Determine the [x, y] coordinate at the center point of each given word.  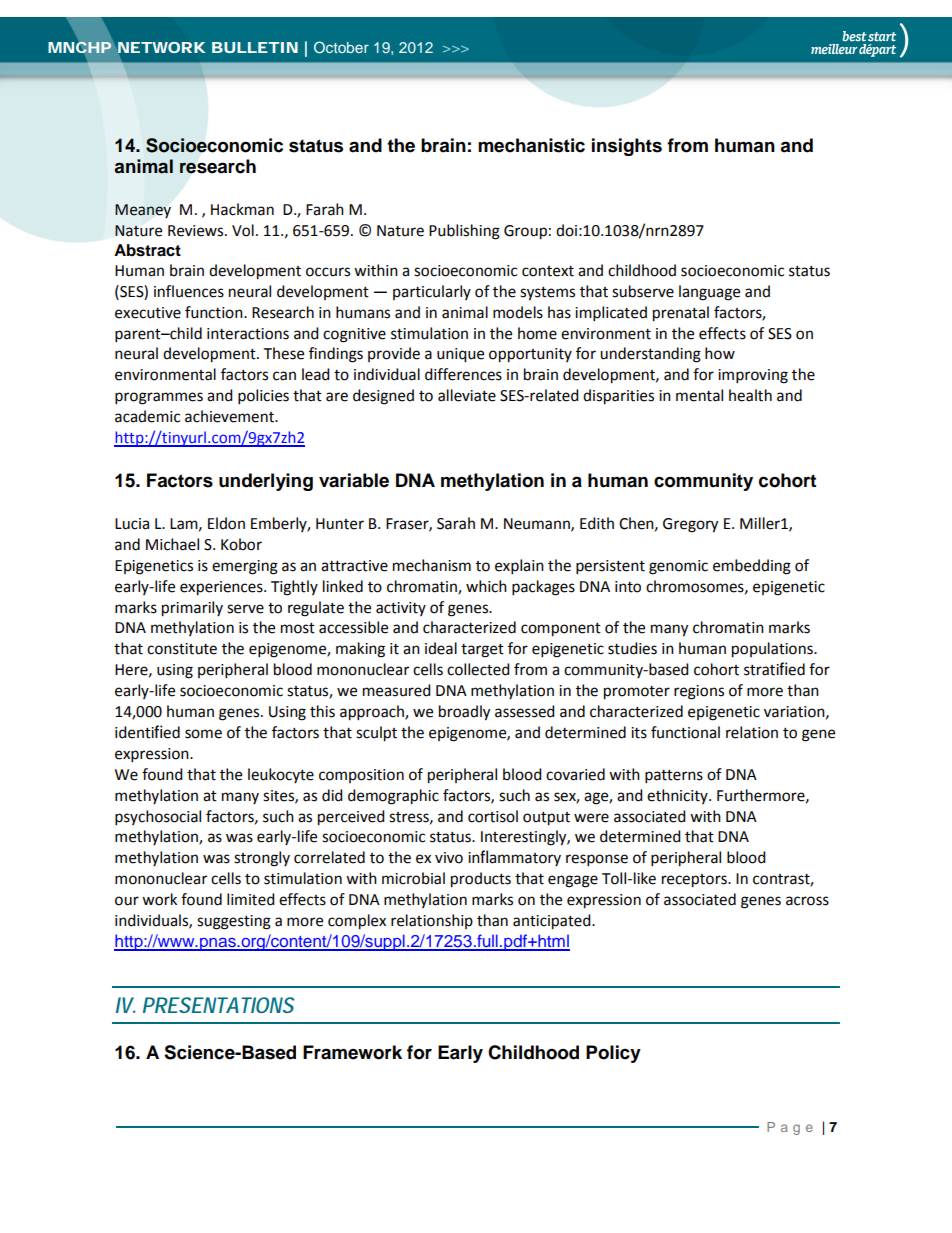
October [341, 47]
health [750, 395]
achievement [230, 416]
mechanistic [531, 145]
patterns [674, 777]
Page [790, 1128]
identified [147, 732]
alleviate [467, 395]
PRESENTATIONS [218, 1005]
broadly [464, 713]
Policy [613, 1054]
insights [627, 147]
